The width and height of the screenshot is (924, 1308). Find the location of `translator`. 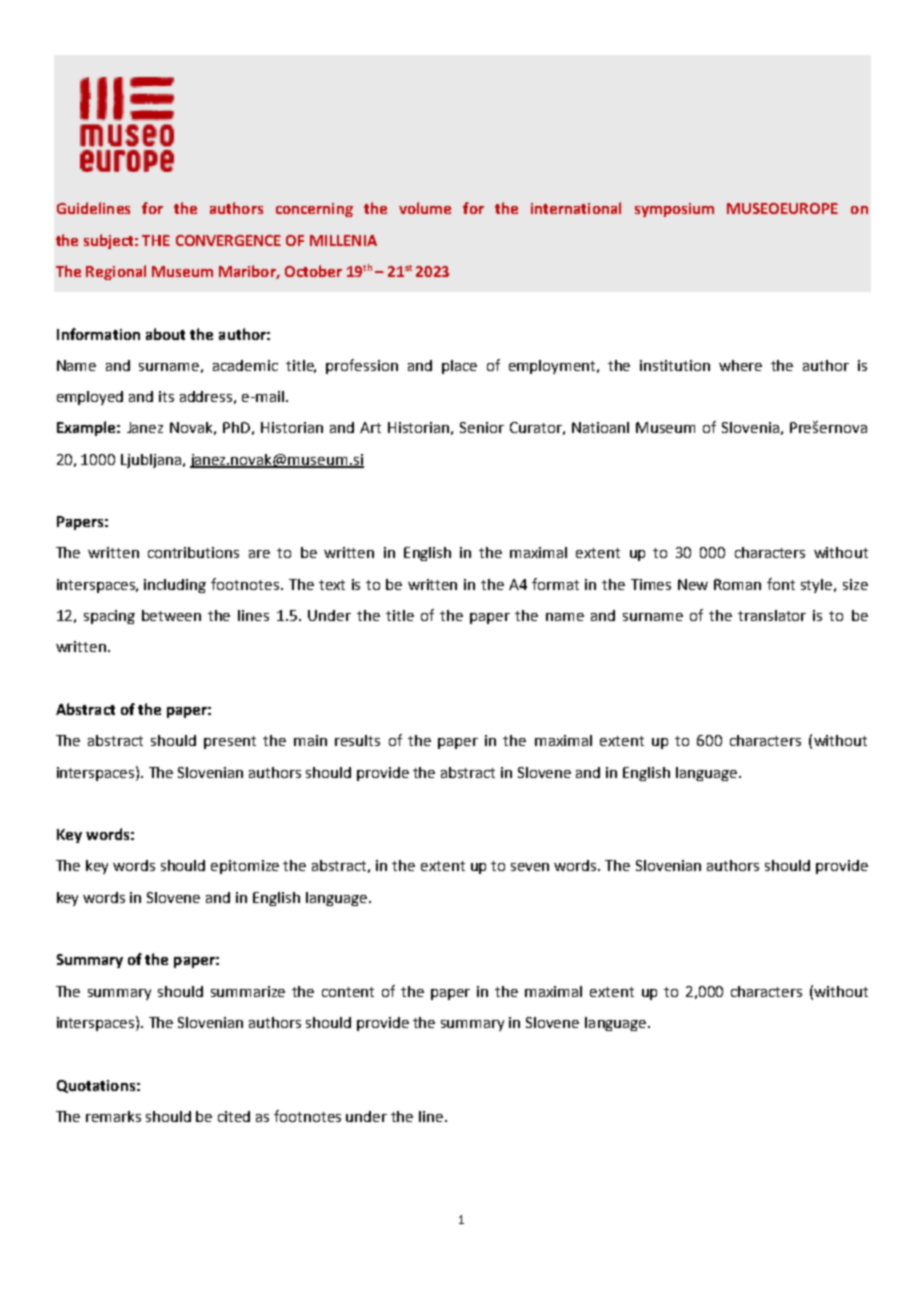

translator is located at coordinates (772, 615).
